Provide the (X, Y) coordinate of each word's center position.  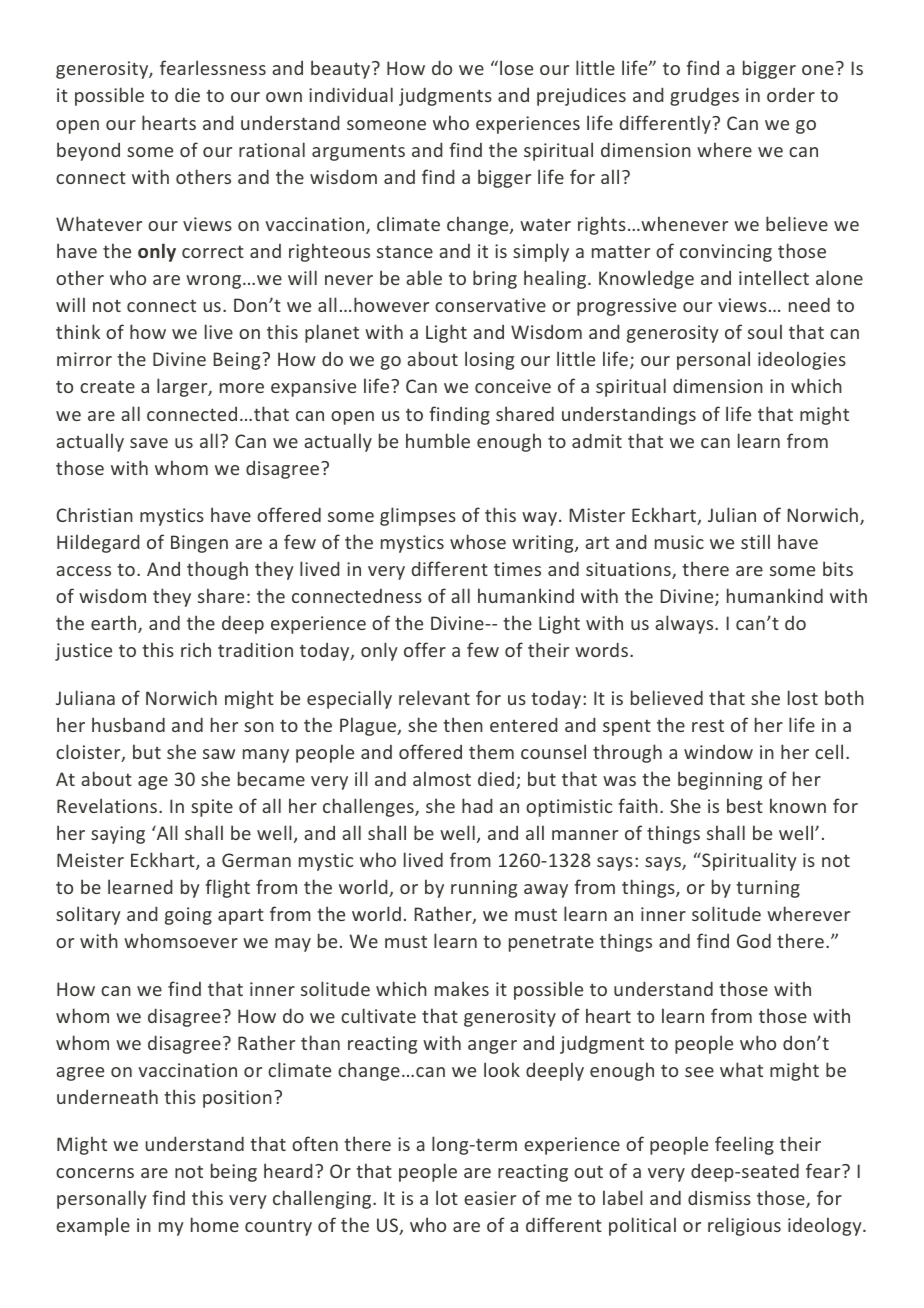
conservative (490, 305)
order (791, 95)
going (188, 916)
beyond (88, 151)
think (78, 331)
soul (765, 331)
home (215, 1224)
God (754, 940)
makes (462, 988)
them (491, 751)
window (718, 752)
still (755, 541)
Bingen (199, 544)
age (153, 783)
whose (478, 541)
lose (516, 67)
